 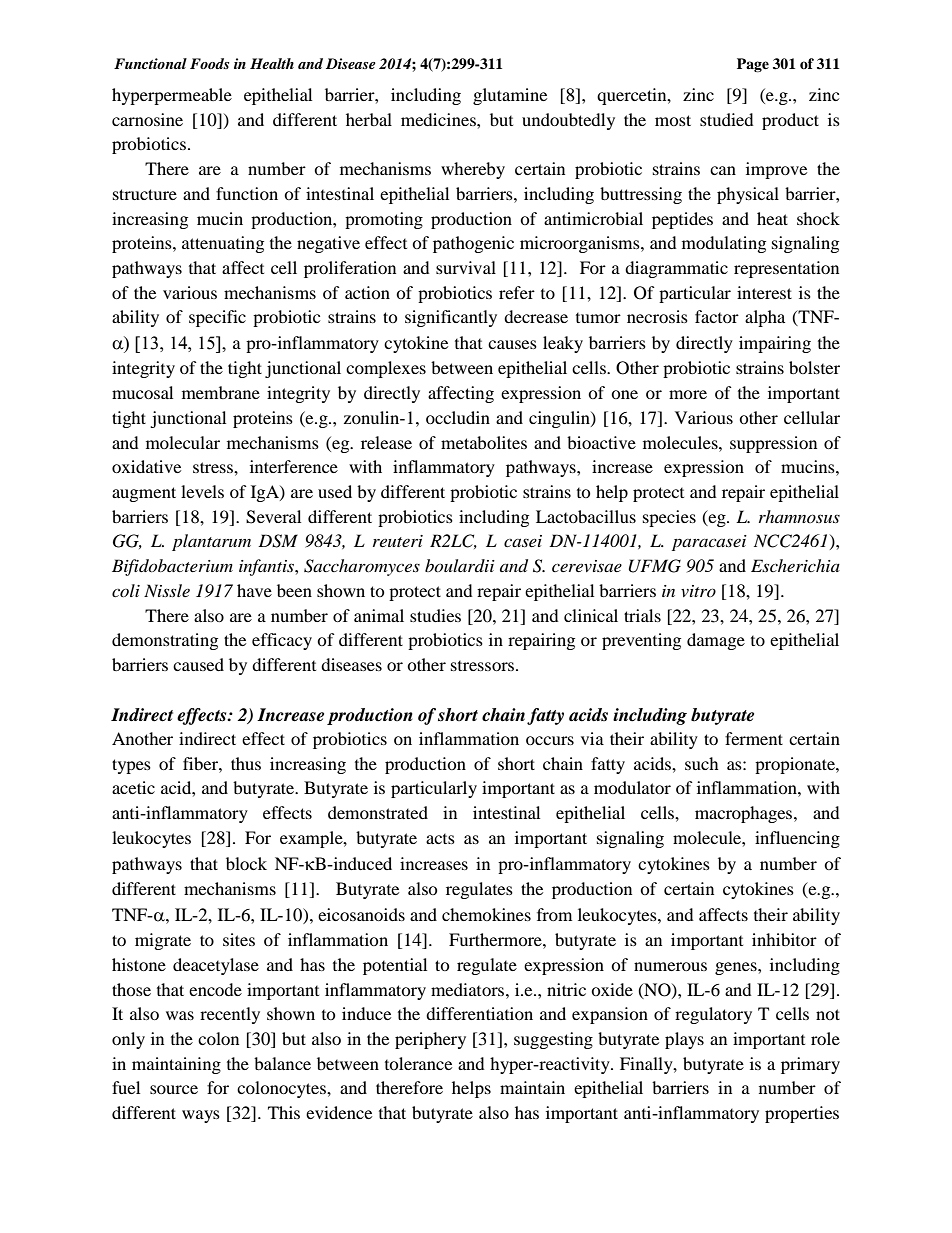 I want to click on have, so click(x=254, y=590).
